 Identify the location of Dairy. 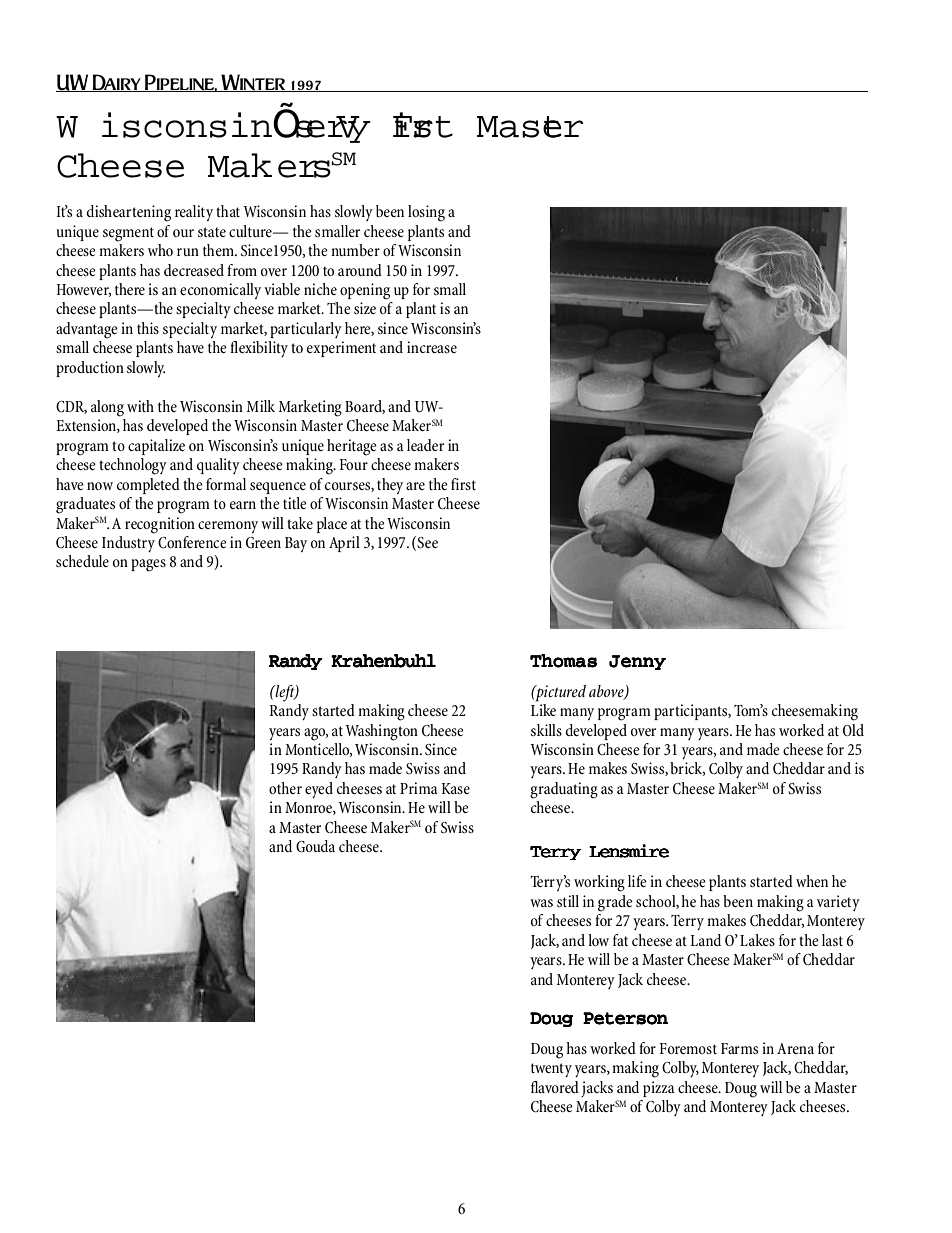
(116, 83).
